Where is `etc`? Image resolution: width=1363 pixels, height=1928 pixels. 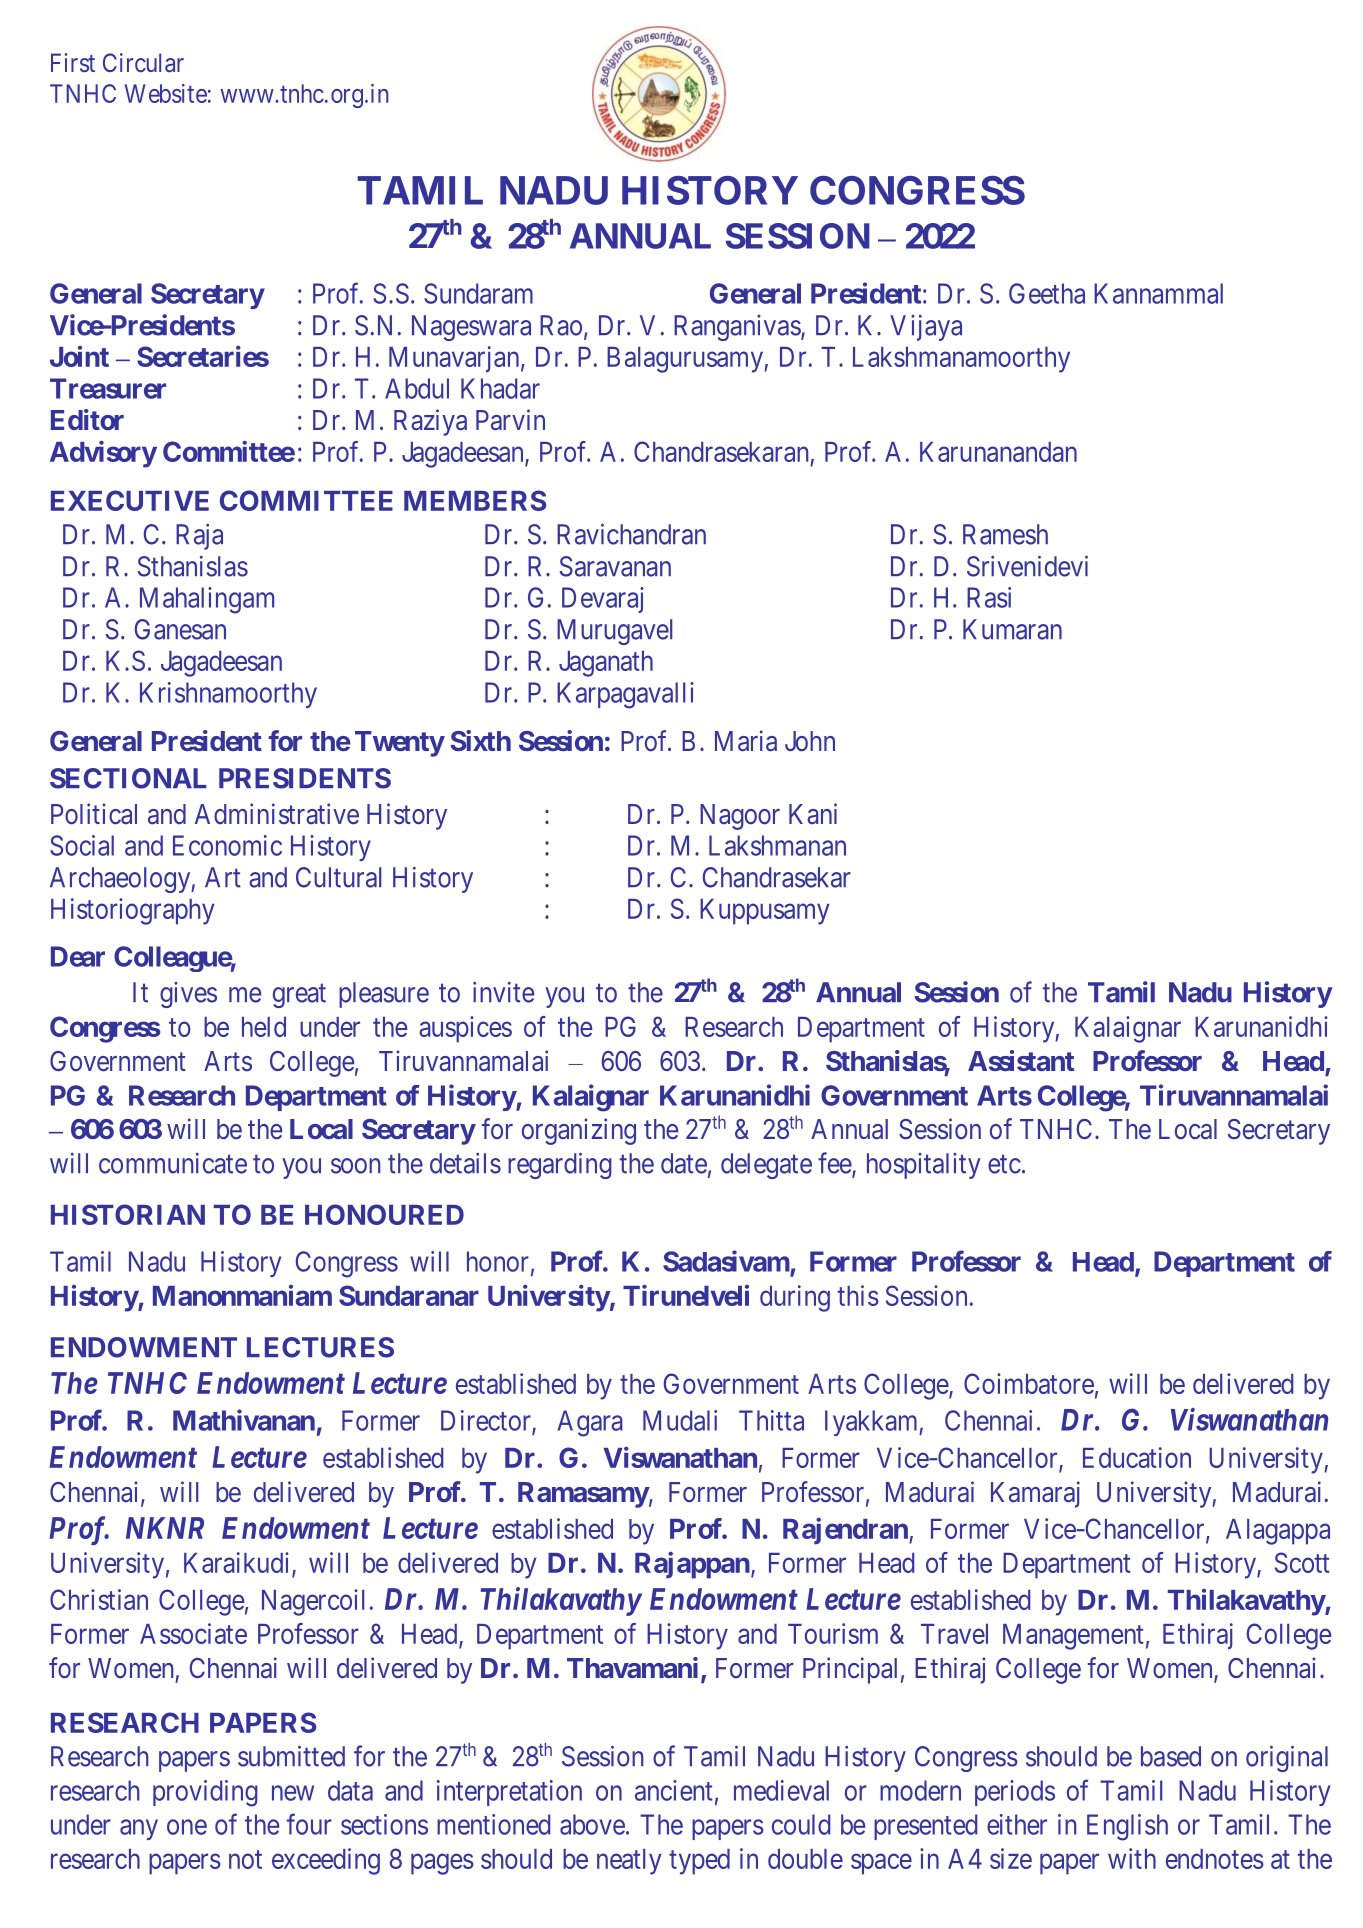
etc is located at coordinates (1004, 1164).
